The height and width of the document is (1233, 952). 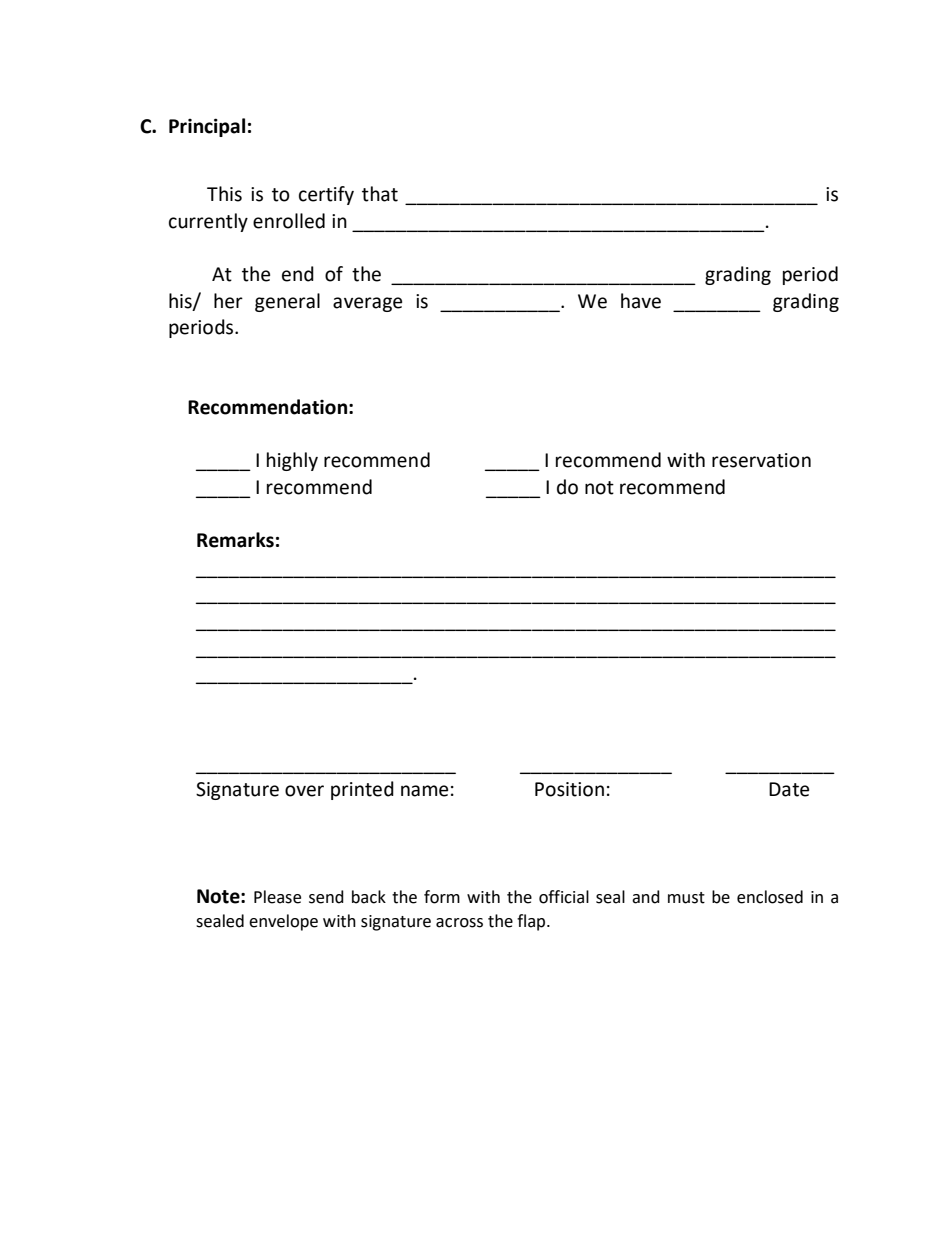 I want to click on flap, so click(x=532, y=922).
